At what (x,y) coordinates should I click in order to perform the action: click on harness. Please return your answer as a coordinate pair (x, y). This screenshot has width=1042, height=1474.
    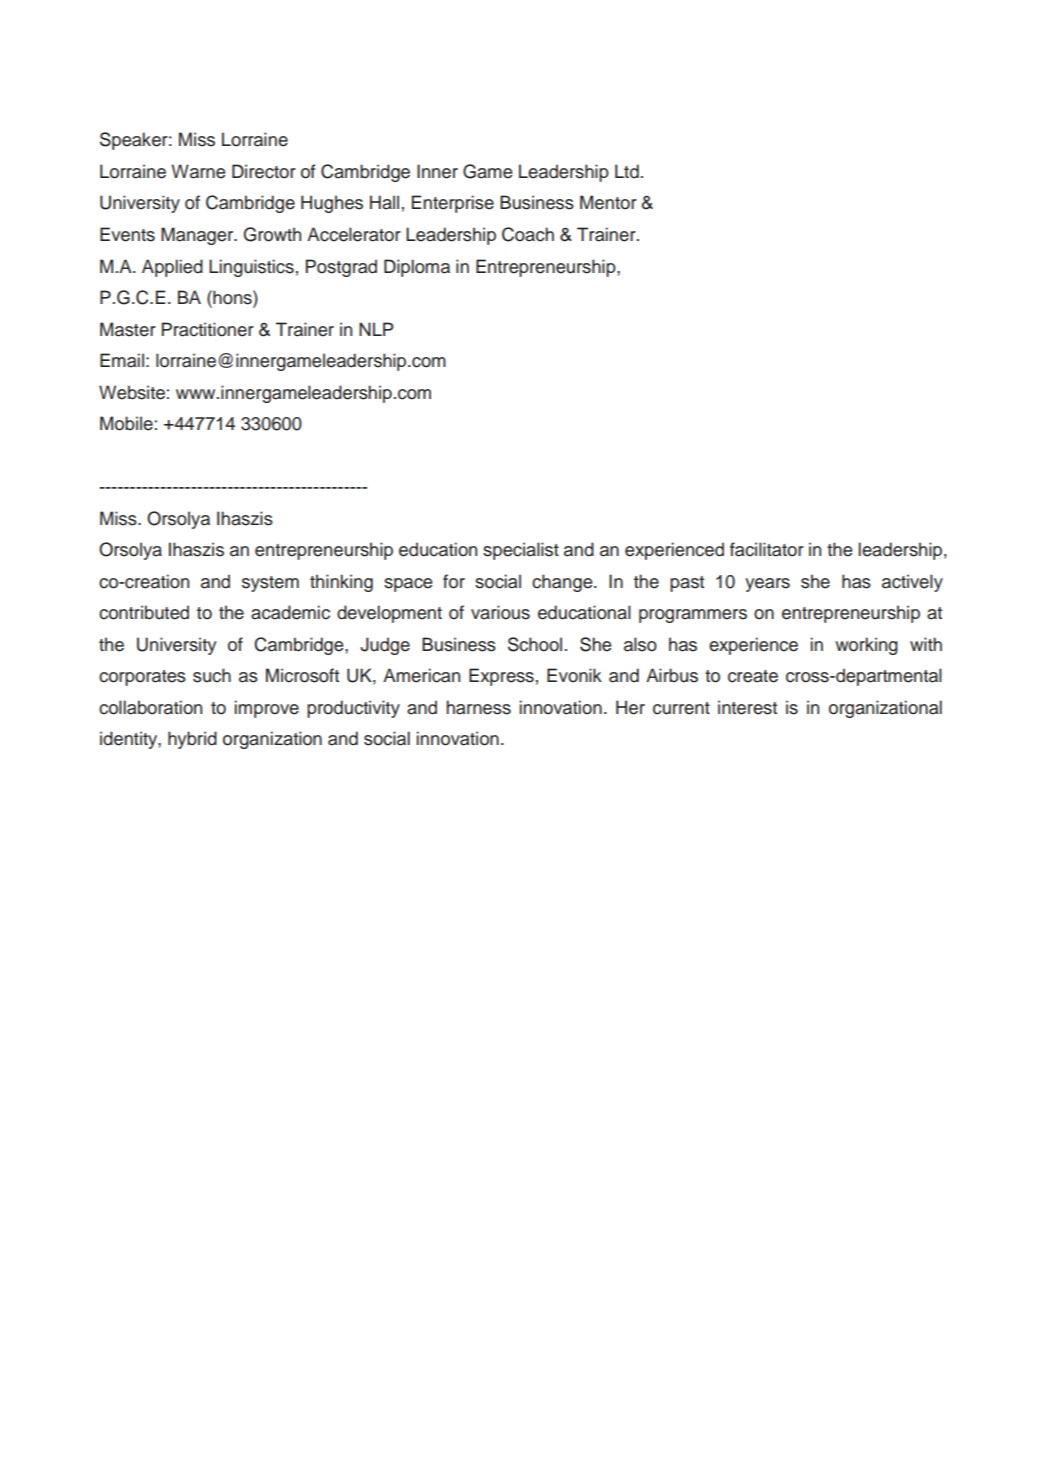
    Looking at the image, I should click on (478, 707).
